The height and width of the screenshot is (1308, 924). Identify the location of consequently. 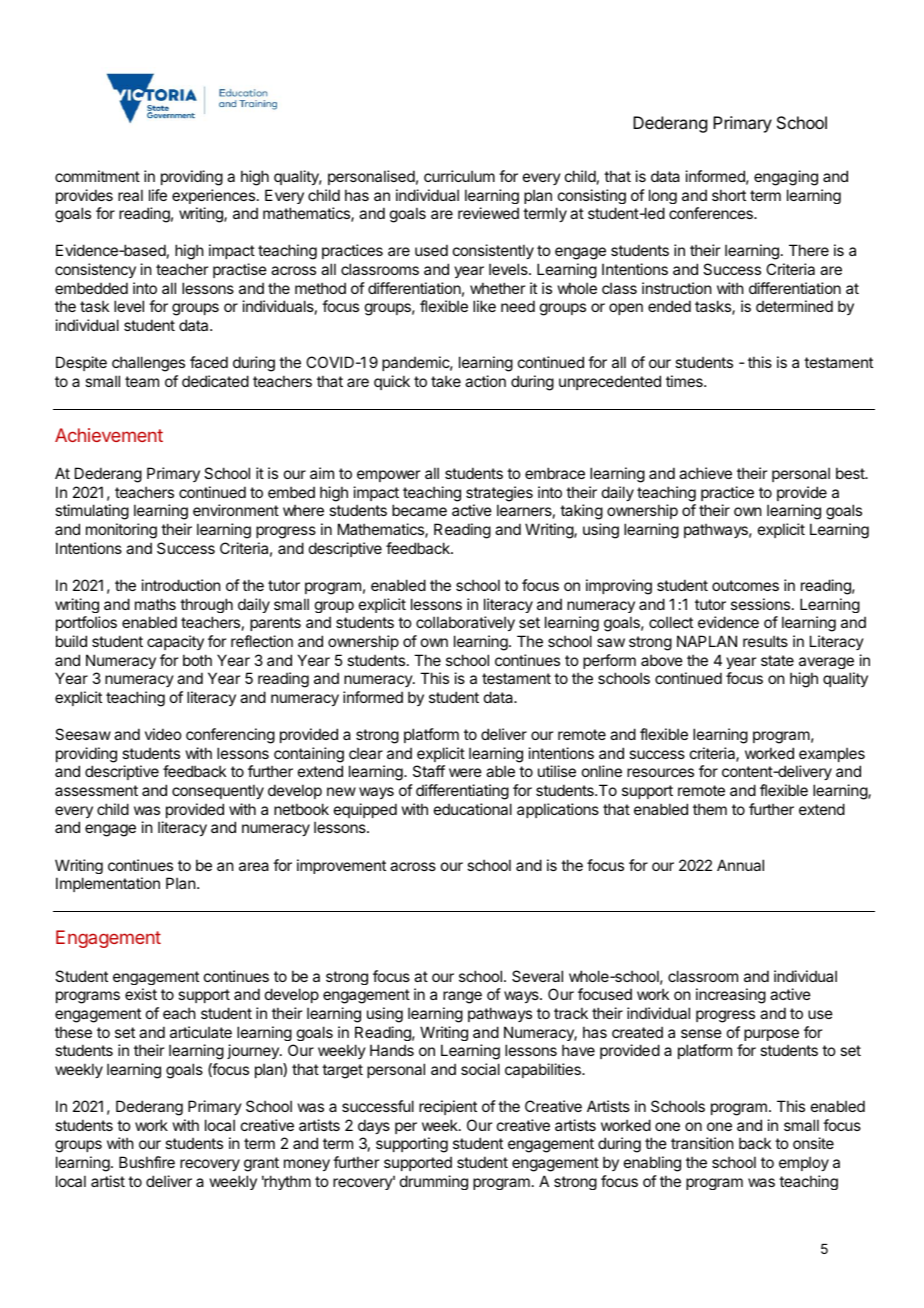
(218, 791).
